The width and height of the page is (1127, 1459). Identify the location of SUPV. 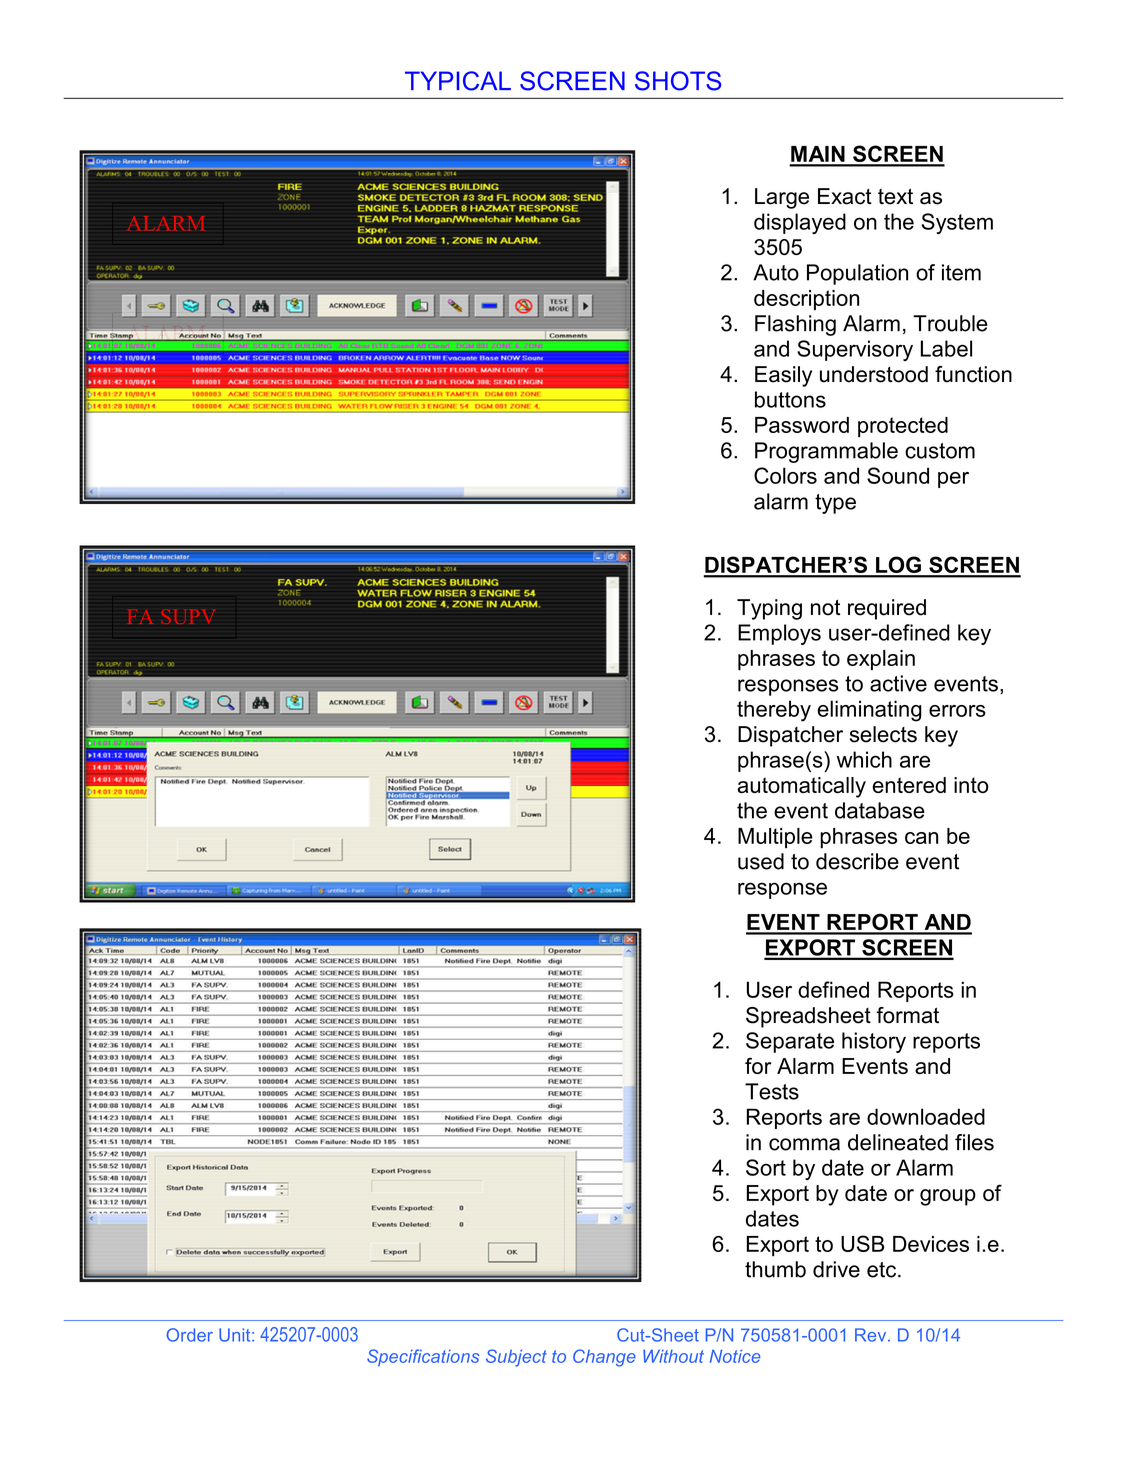
(188, 617).
